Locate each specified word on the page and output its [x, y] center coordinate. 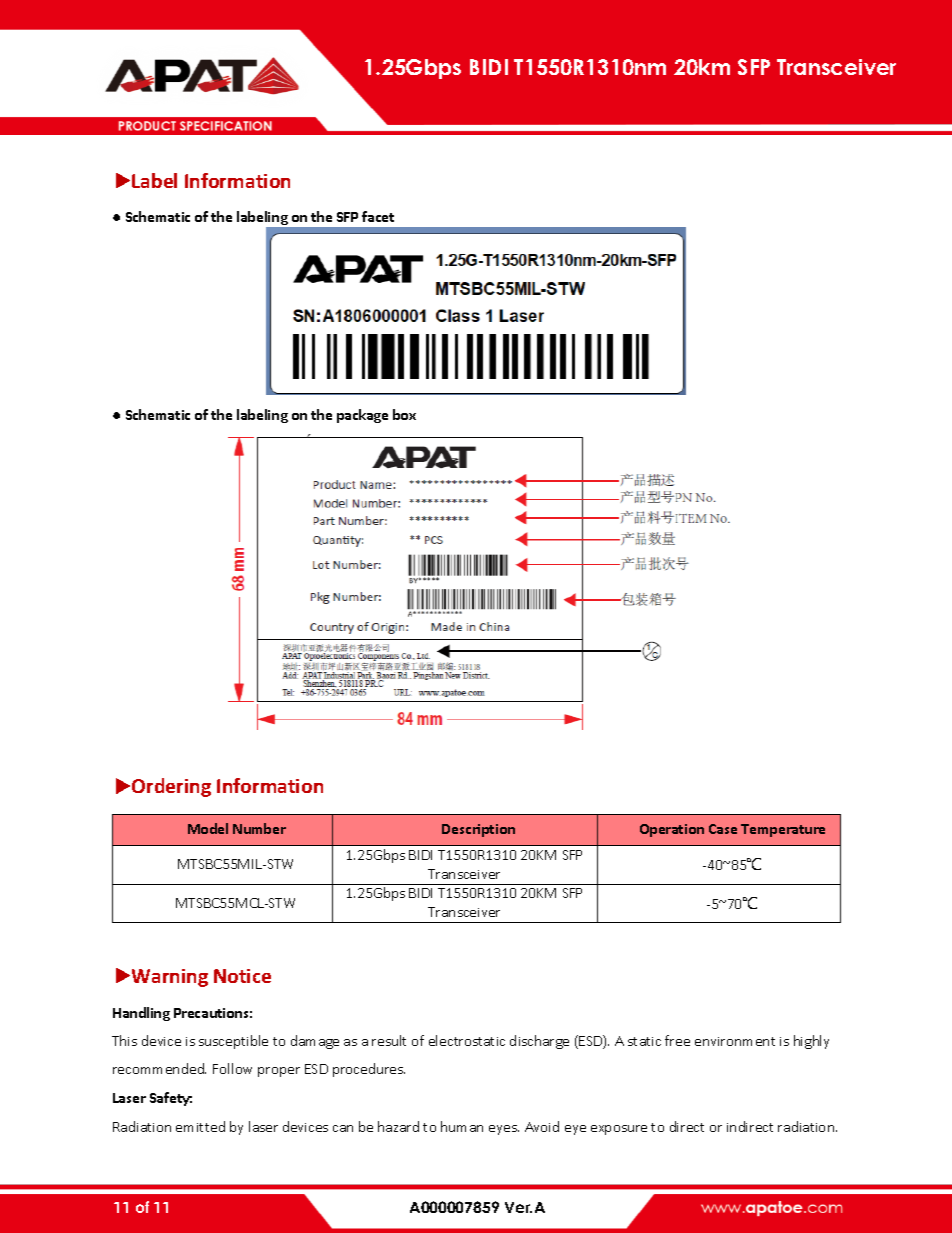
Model [208, 828]
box [404, 414]
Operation [672, 830]
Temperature [783, 830]
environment [735, 1041]
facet [378, 216]
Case [723, 829]
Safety [171, 1099]
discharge [539, 1042]
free [677, 1040]
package [362, 416]
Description [478, 830]
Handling [141, 1014]
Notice [242, 976]
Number [259, 828]
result [389, 1040]
